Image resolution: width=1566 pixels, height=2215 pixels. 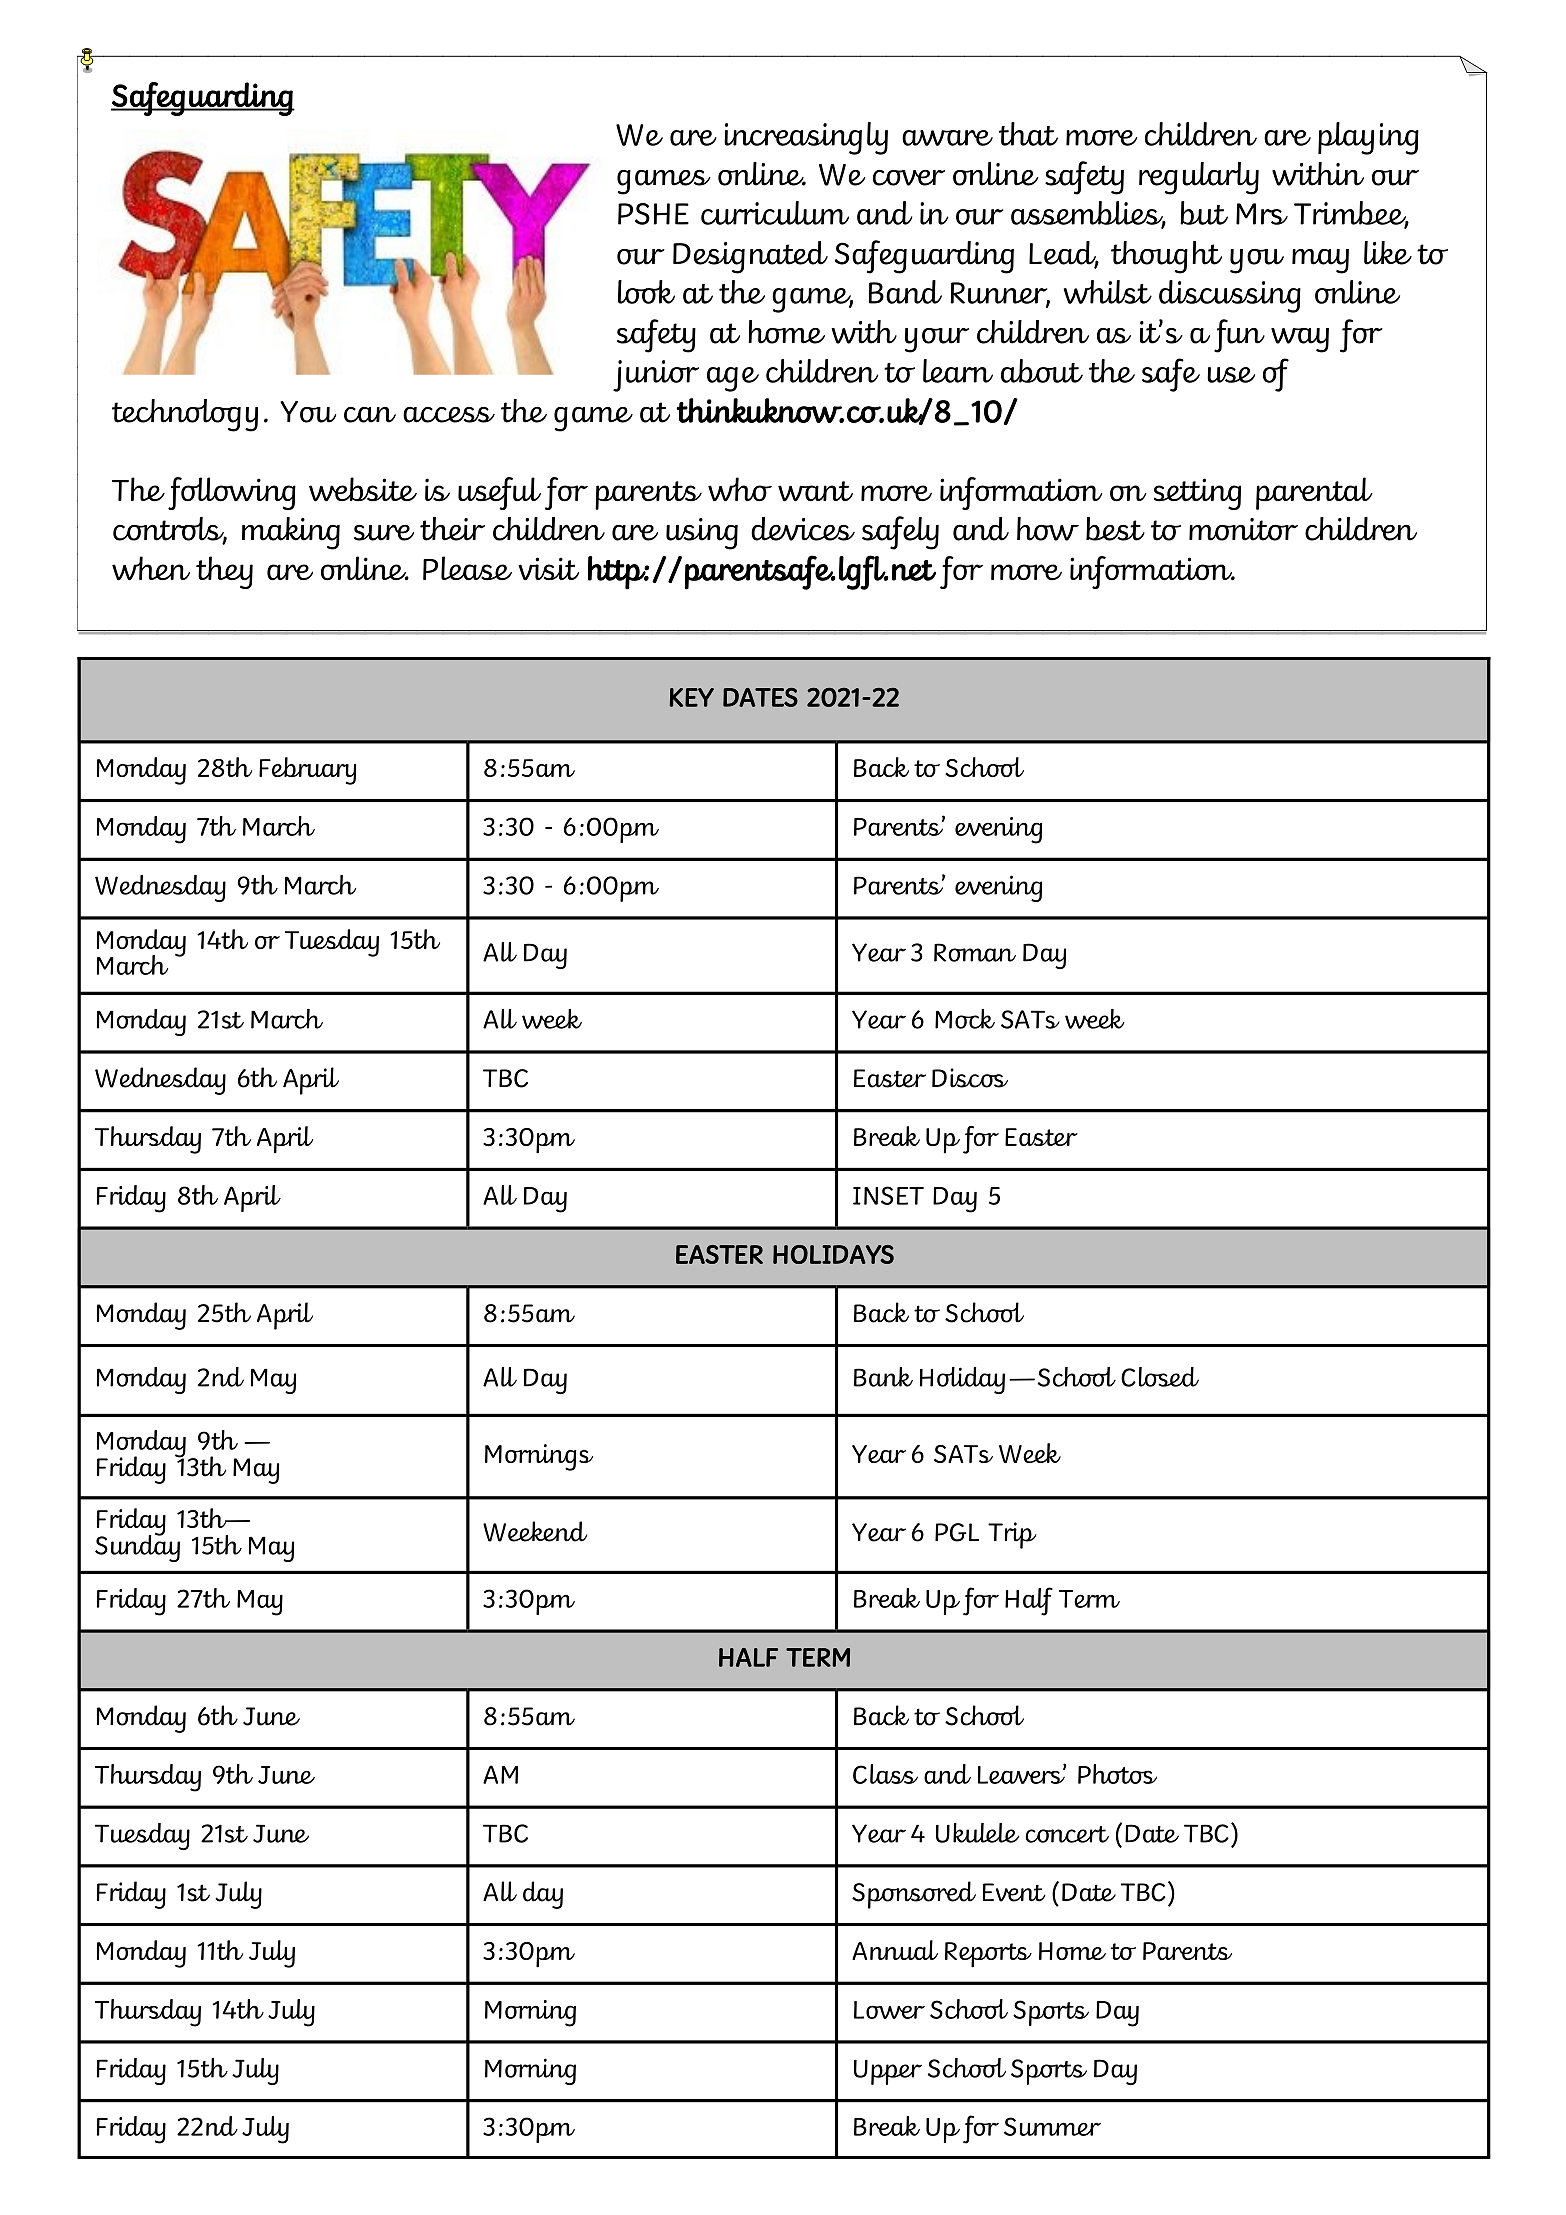 What do you see at coordinates (692, 697) in the screenshot?
I see `KEY` at bounding box center [692, 697].
